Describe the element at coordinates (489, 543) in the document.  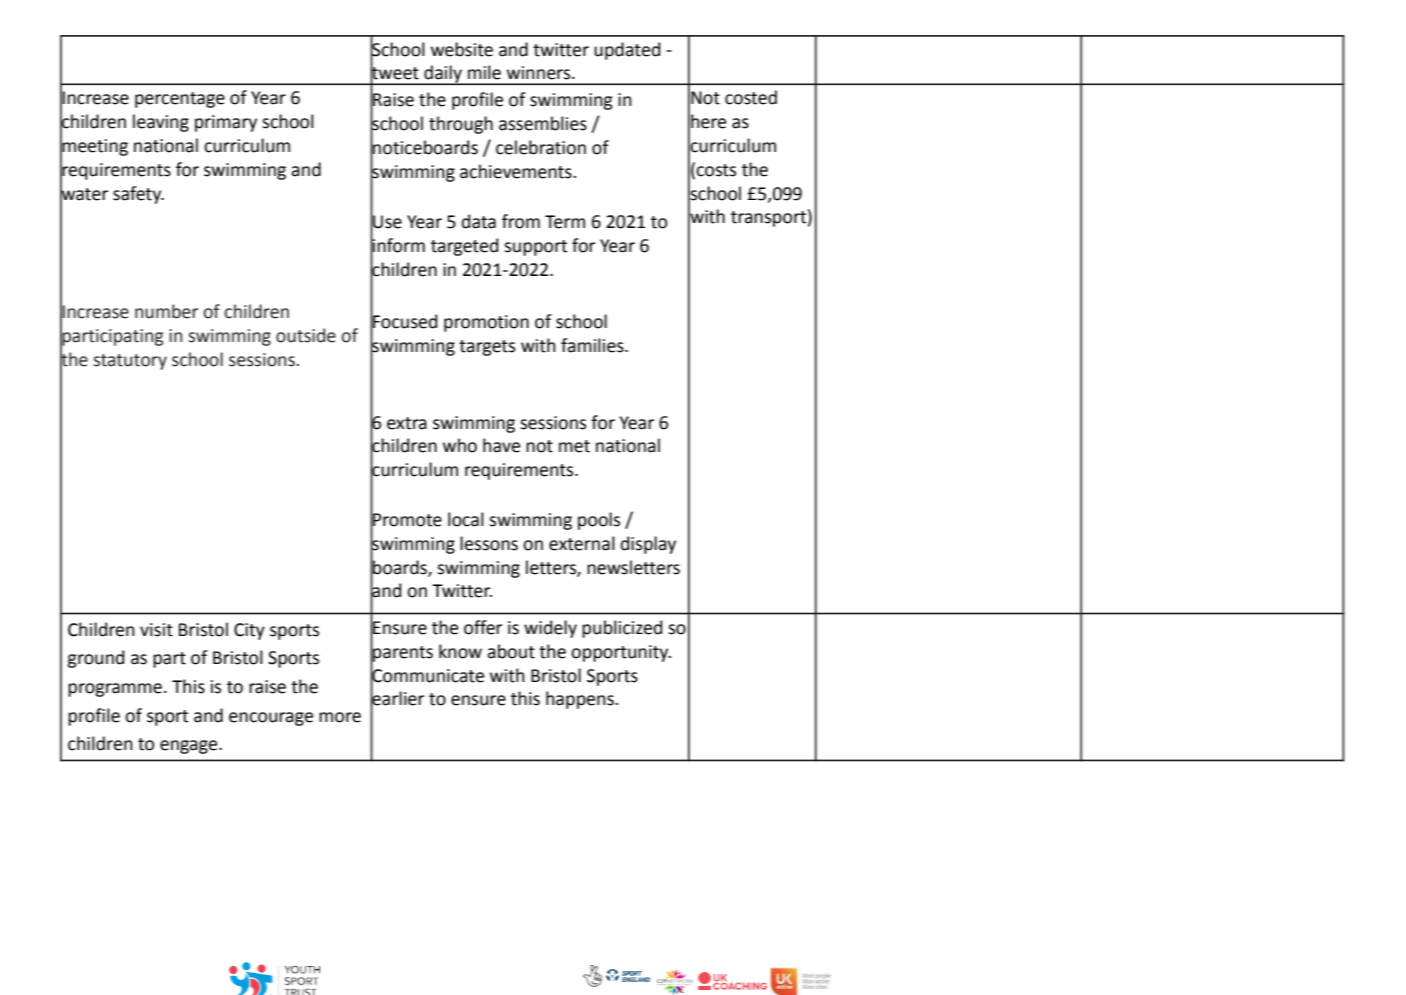
I see `lessons` at that location.
